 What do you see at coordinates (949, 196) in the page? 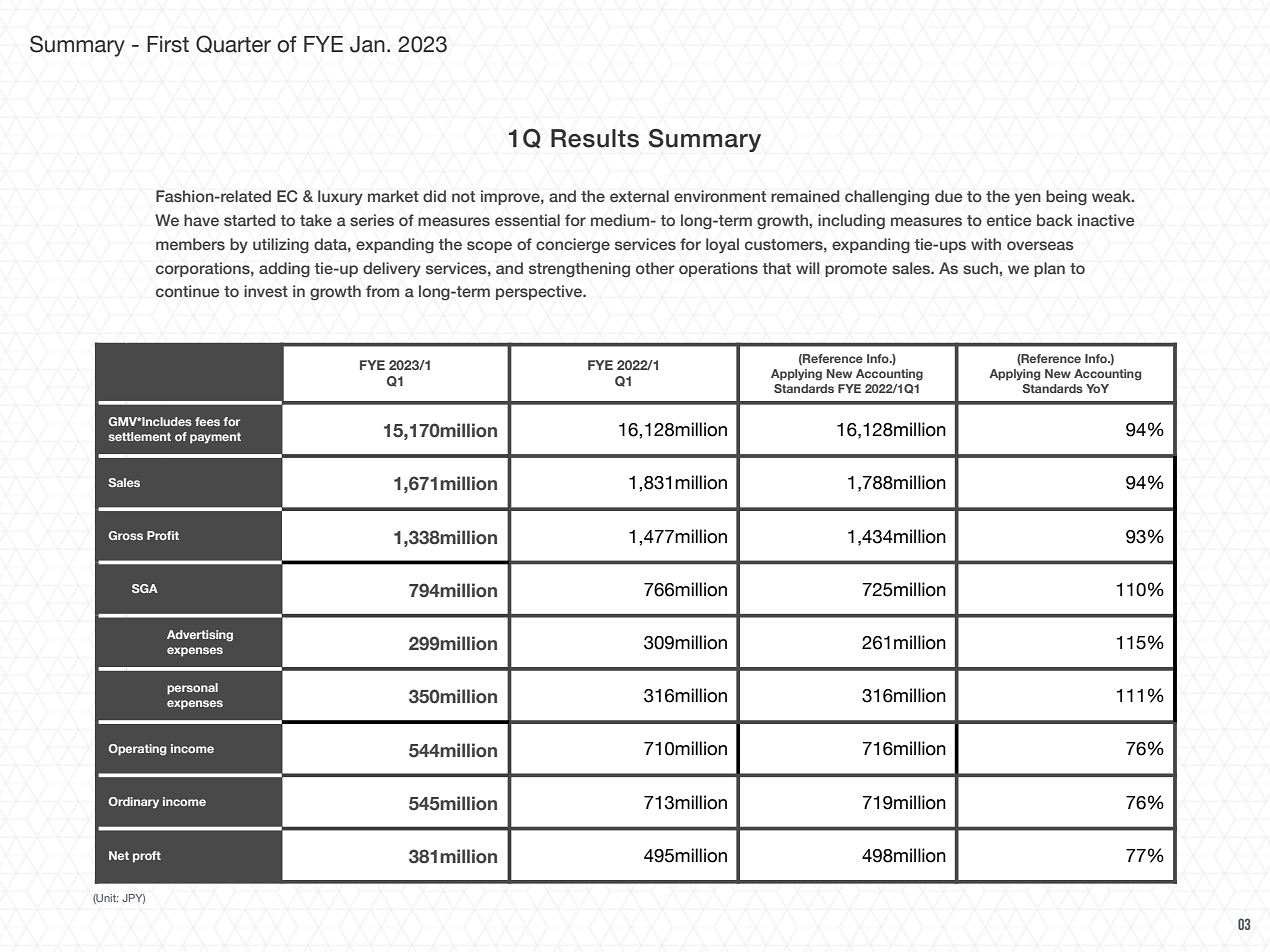
I see `due` at bounding box center [949, 196].
